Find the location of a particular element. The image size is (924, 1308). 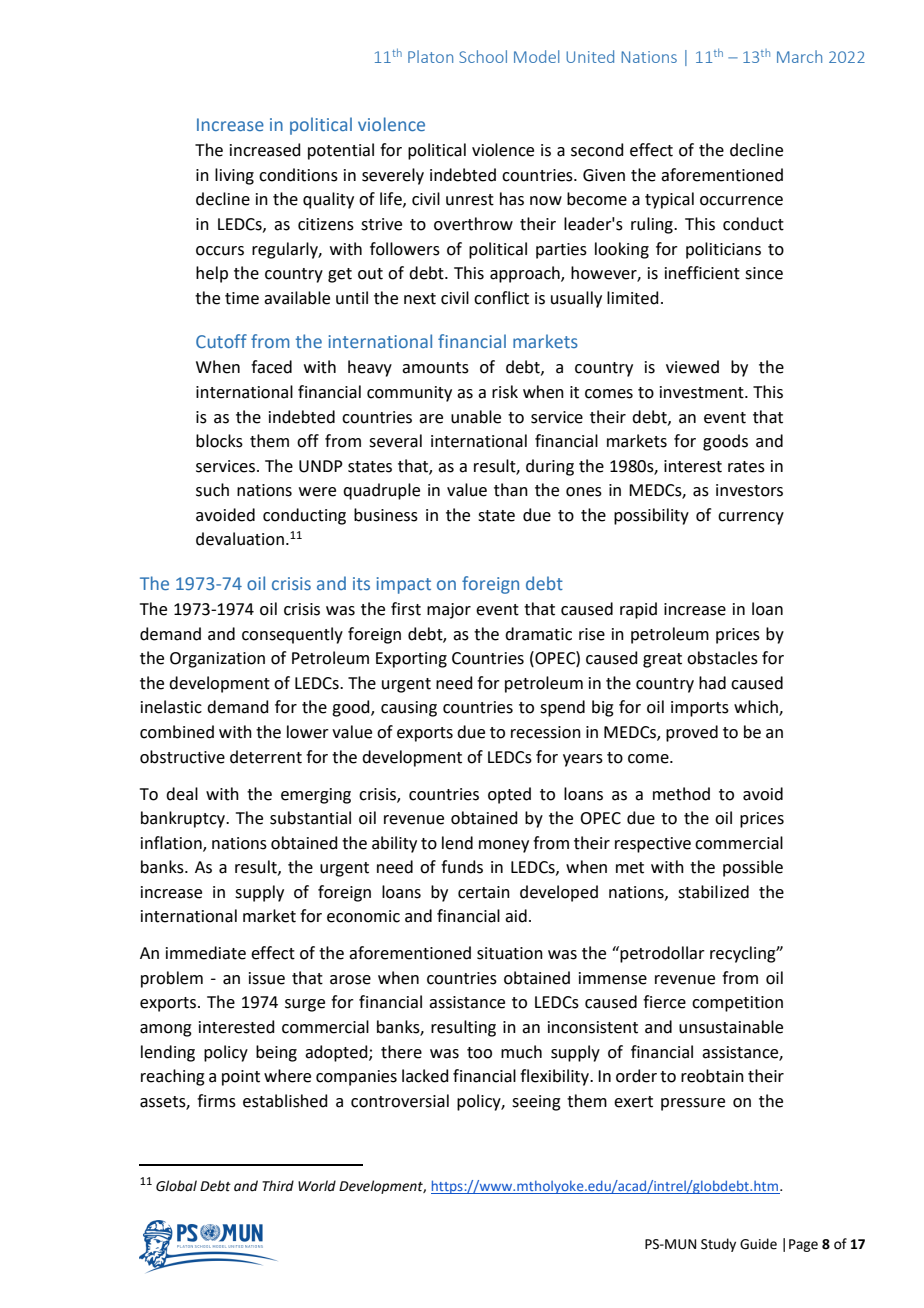

March is located at coordinates (799, 56).
